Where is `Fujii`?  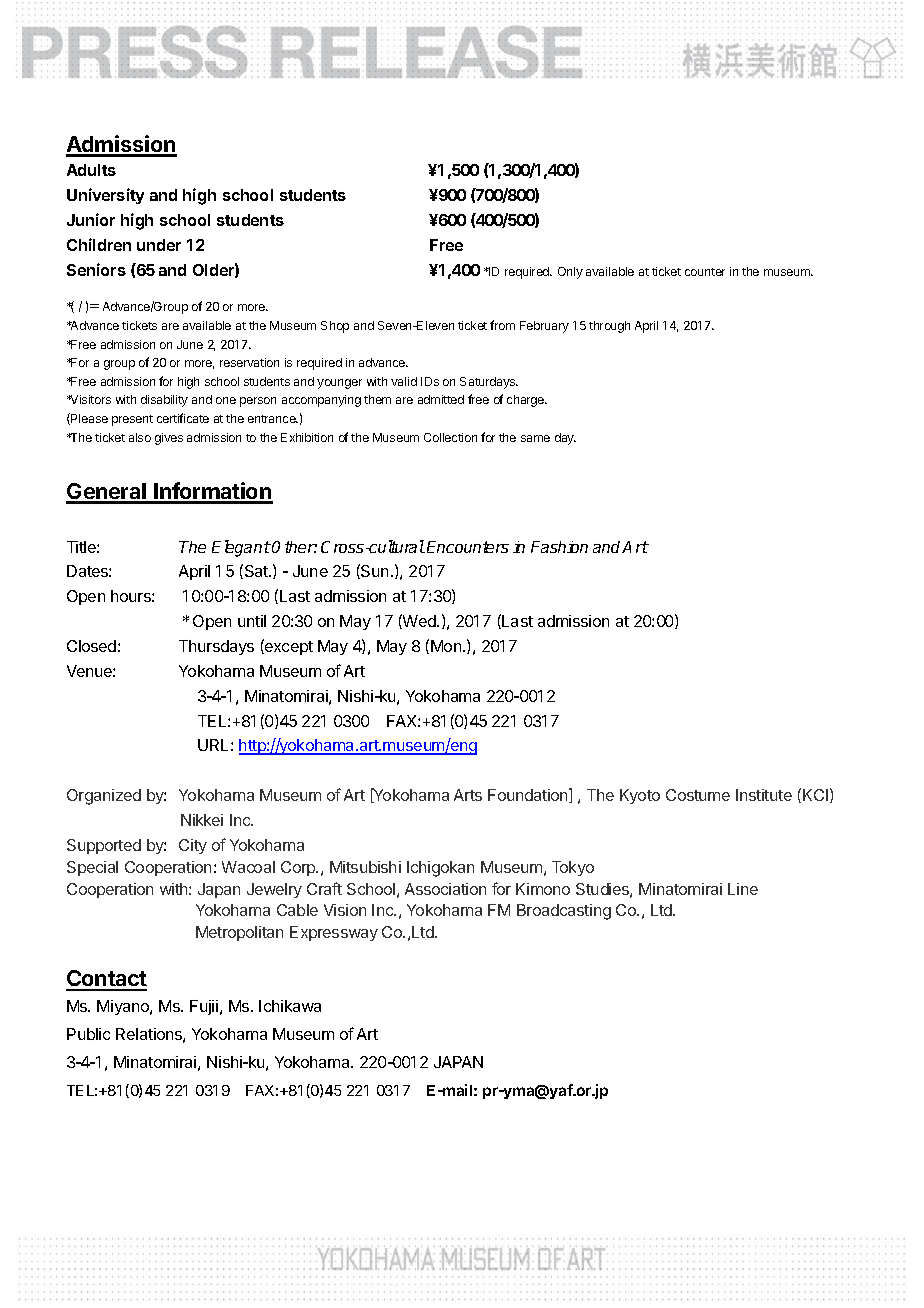
Fujii is located at coordinates (205, 1007).
